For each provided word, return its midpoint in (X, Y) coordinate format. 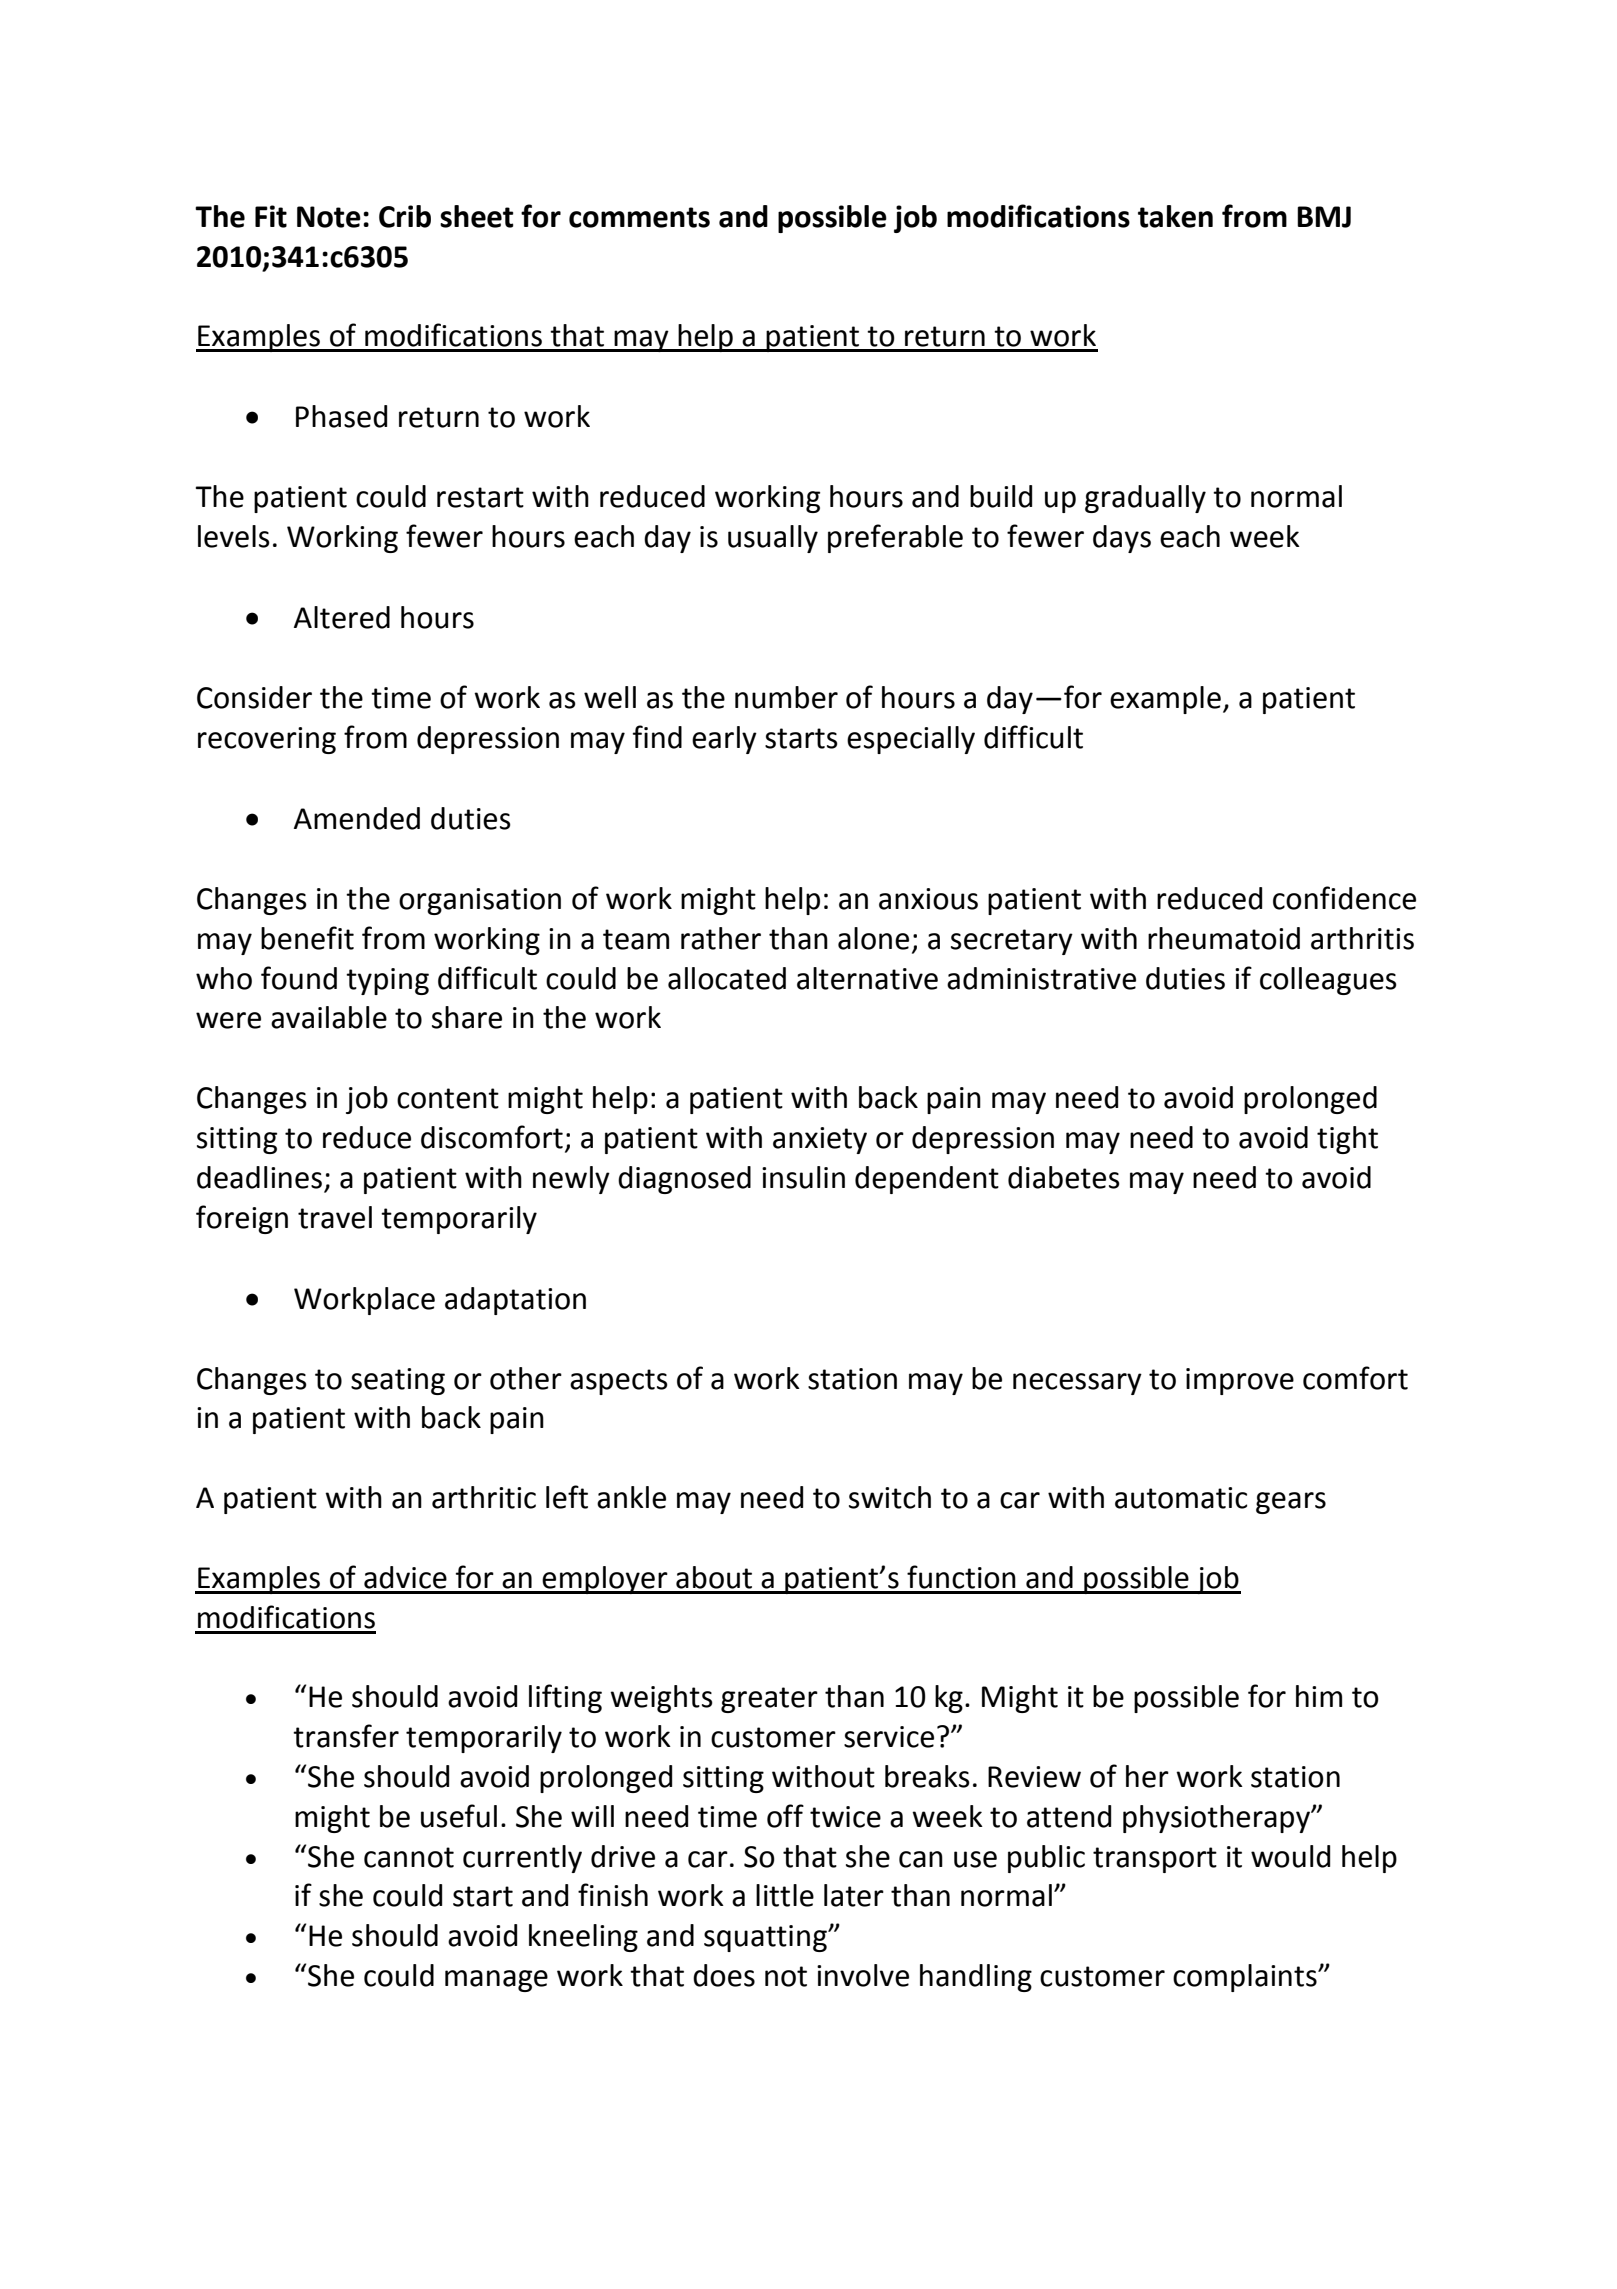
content (448, 1098)
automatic (1181, 1498)
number (786, 697)
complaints (1246, 1978)
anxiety (820, 1140)
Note (329, 217)
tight (1347, 1140)
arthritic (484, 1497)
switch (890, 1497)
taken (1175, 216)
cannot (409, 1857)
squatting (766, 1938)
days (1122, 539)
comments (639, 217)
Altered (342, 617)
